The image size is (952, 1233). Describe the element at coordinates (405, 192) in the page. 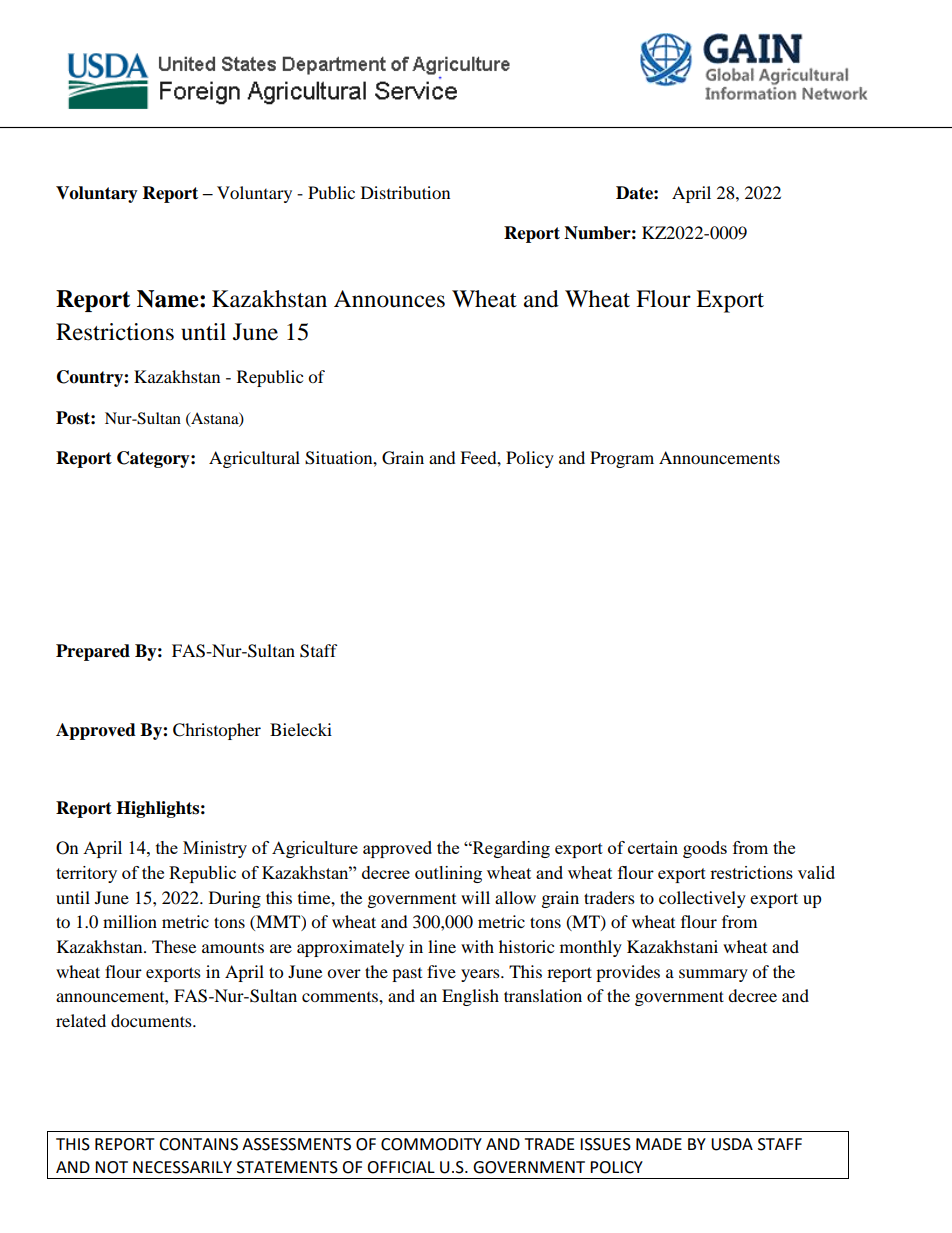

I see `Distribution` at that location.
